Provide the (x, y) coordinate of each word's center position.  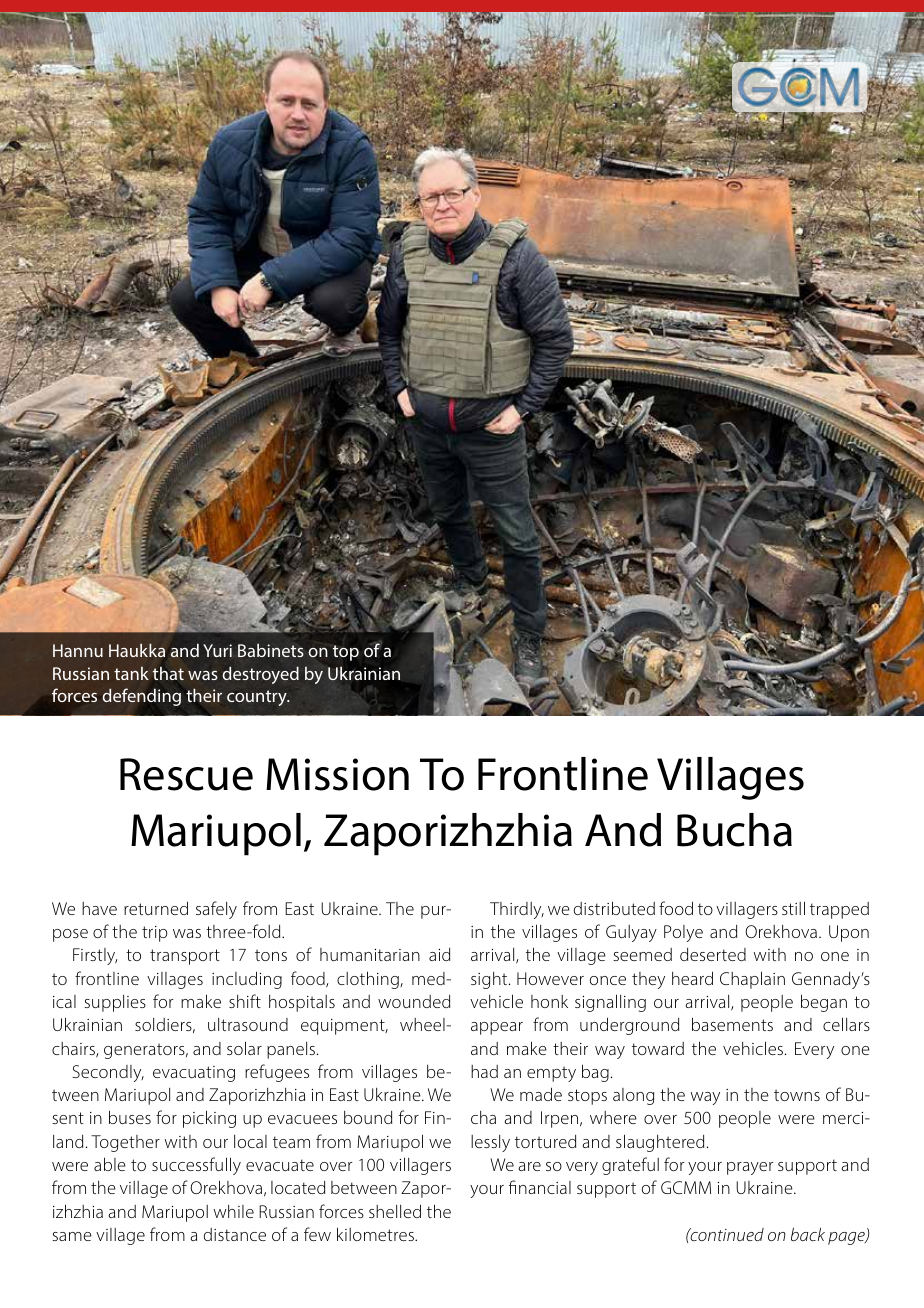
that (168, 673)
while (234, 1211)
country (258, 698)
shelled (395, 1211)
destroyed (261, 675)
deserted (713, 954)
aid (439, 954)
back (808, 1234)
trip (155, 934)
